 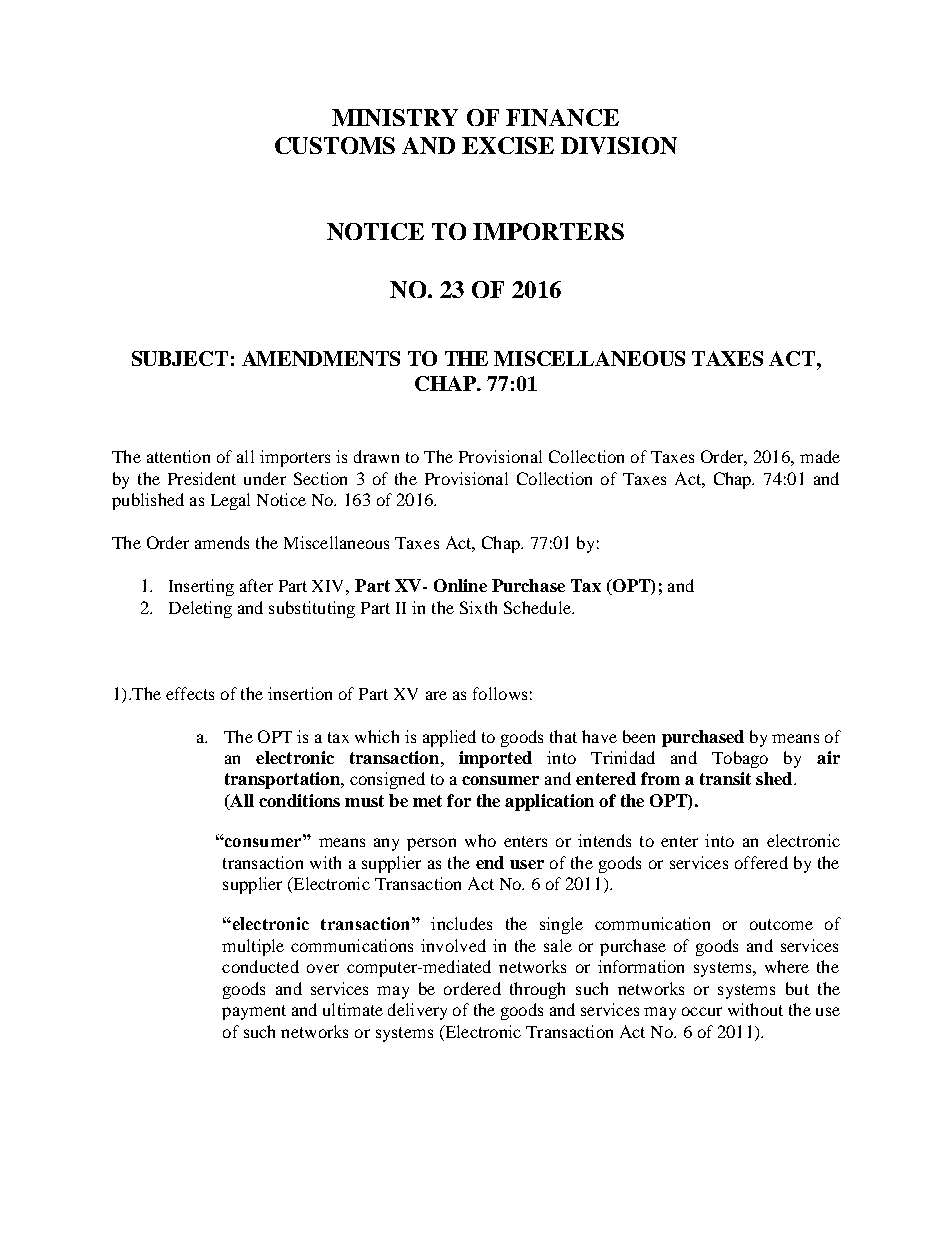 I want to click on through, so click(x=537, y=990).
